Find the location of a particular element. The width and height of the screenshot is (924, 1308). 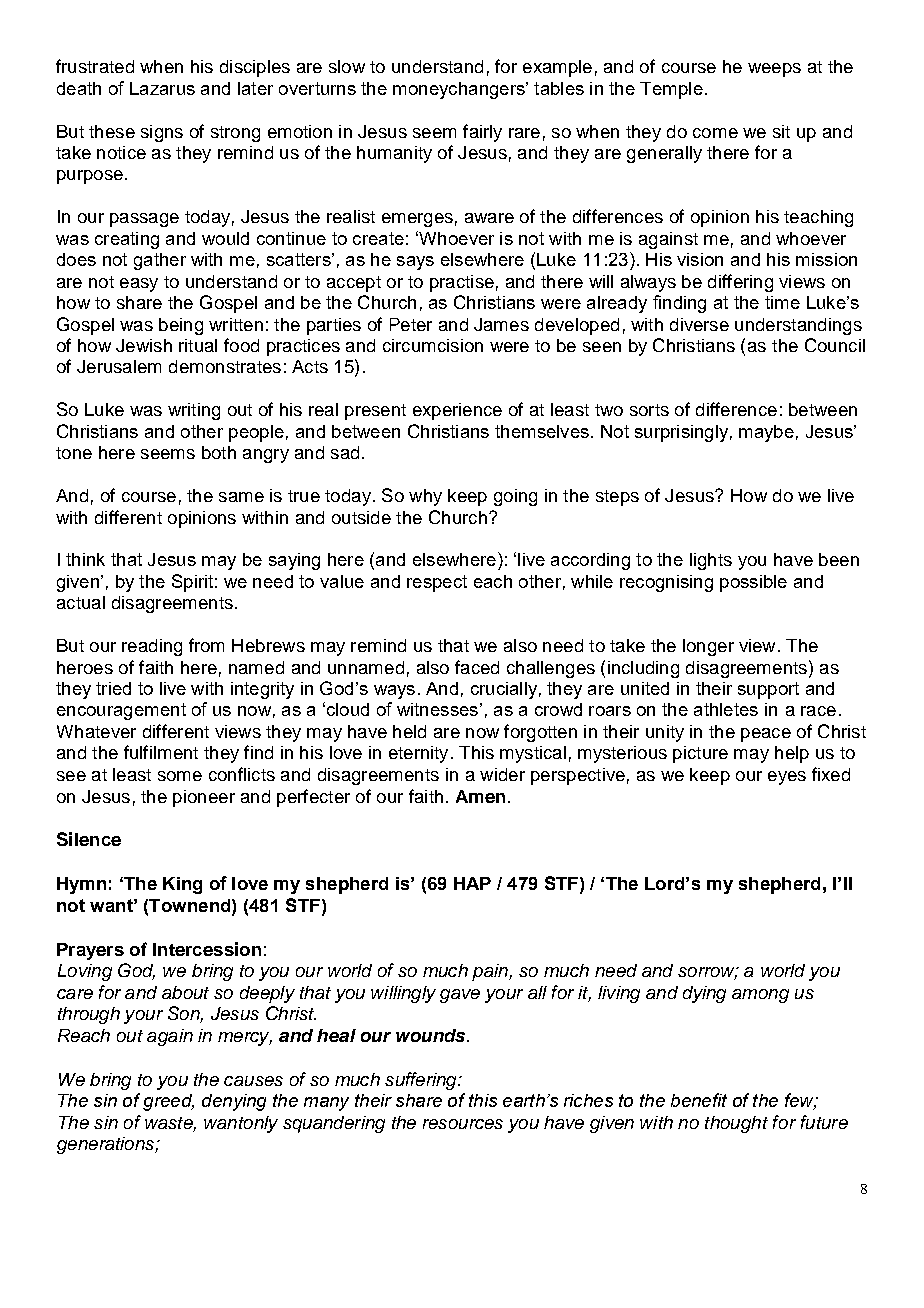

thought is located at coordinates (736, 1124).
